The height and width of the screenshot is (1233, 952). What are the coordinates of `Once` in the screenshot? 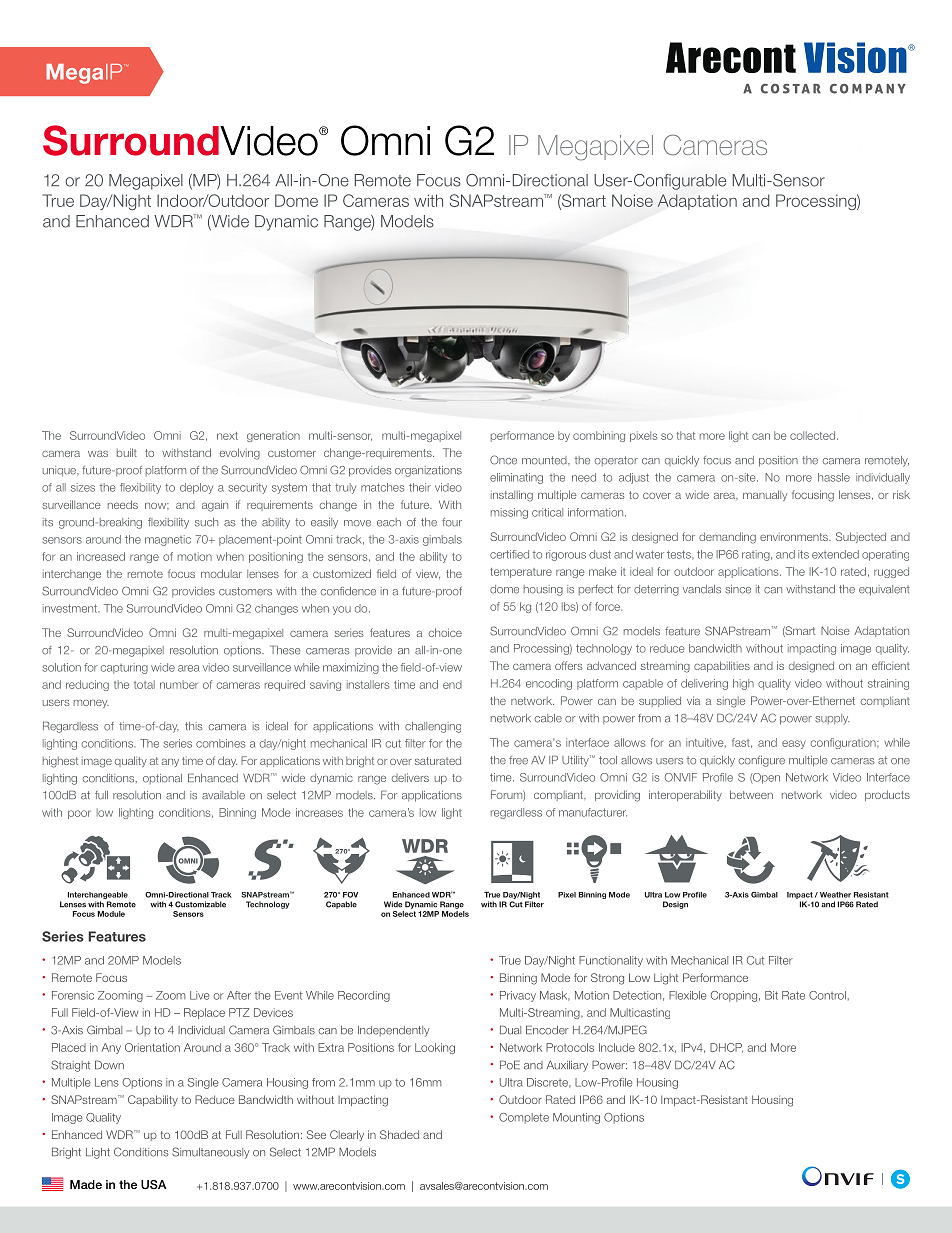 It's located at (503, 460).
